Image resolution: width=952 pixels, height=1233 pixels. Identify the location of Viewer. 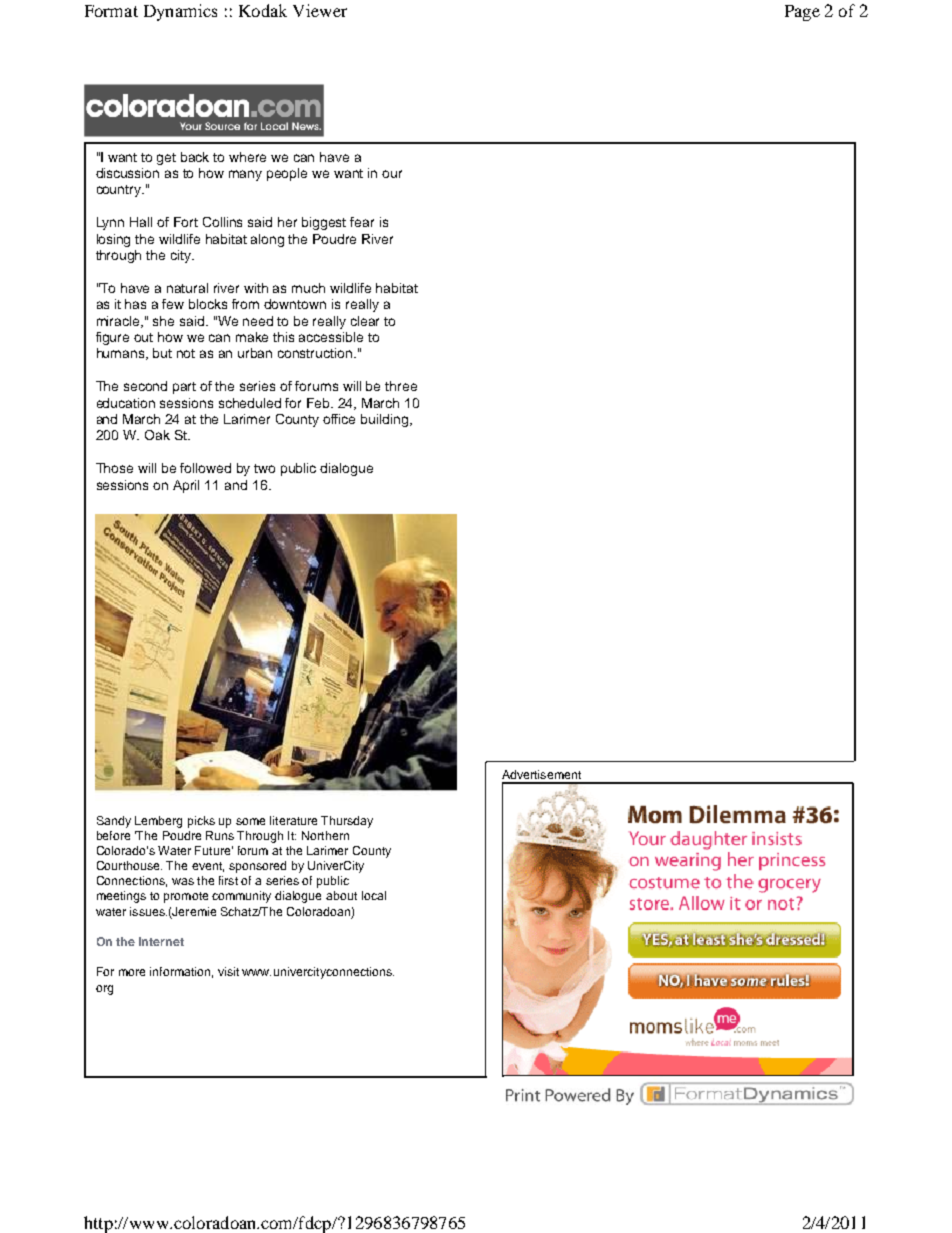
(320, 10).
